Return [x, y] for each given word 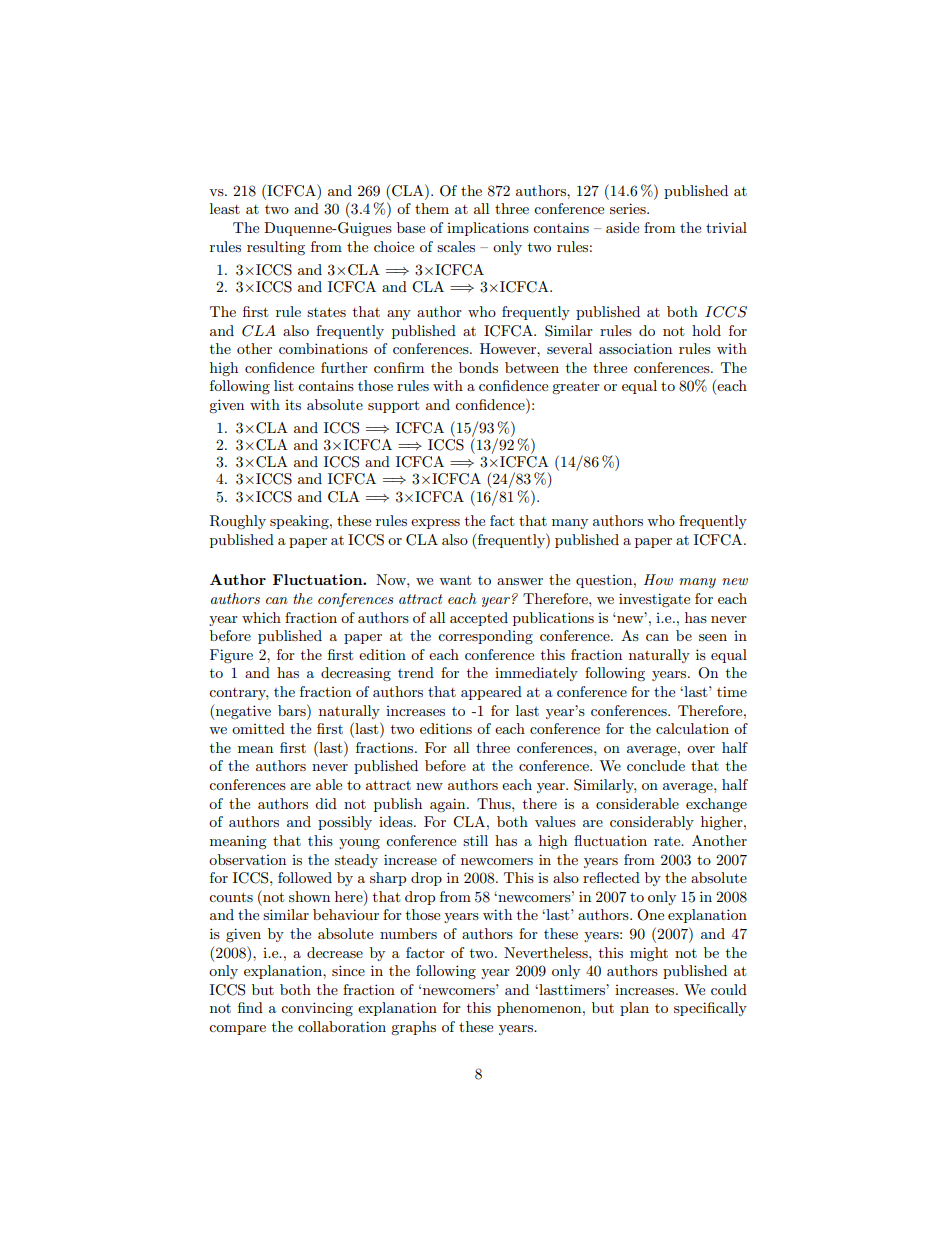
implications [488, 229]
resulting [276, 248]
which [261, 617]
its [293, 405]
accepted [479, 619]
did [326, 803]
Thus [495, 803]
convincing [317, 1009]
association [635, 349]
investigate [654, 600]
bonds [478, 367]
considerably [652, 823]
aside [622, 227]
